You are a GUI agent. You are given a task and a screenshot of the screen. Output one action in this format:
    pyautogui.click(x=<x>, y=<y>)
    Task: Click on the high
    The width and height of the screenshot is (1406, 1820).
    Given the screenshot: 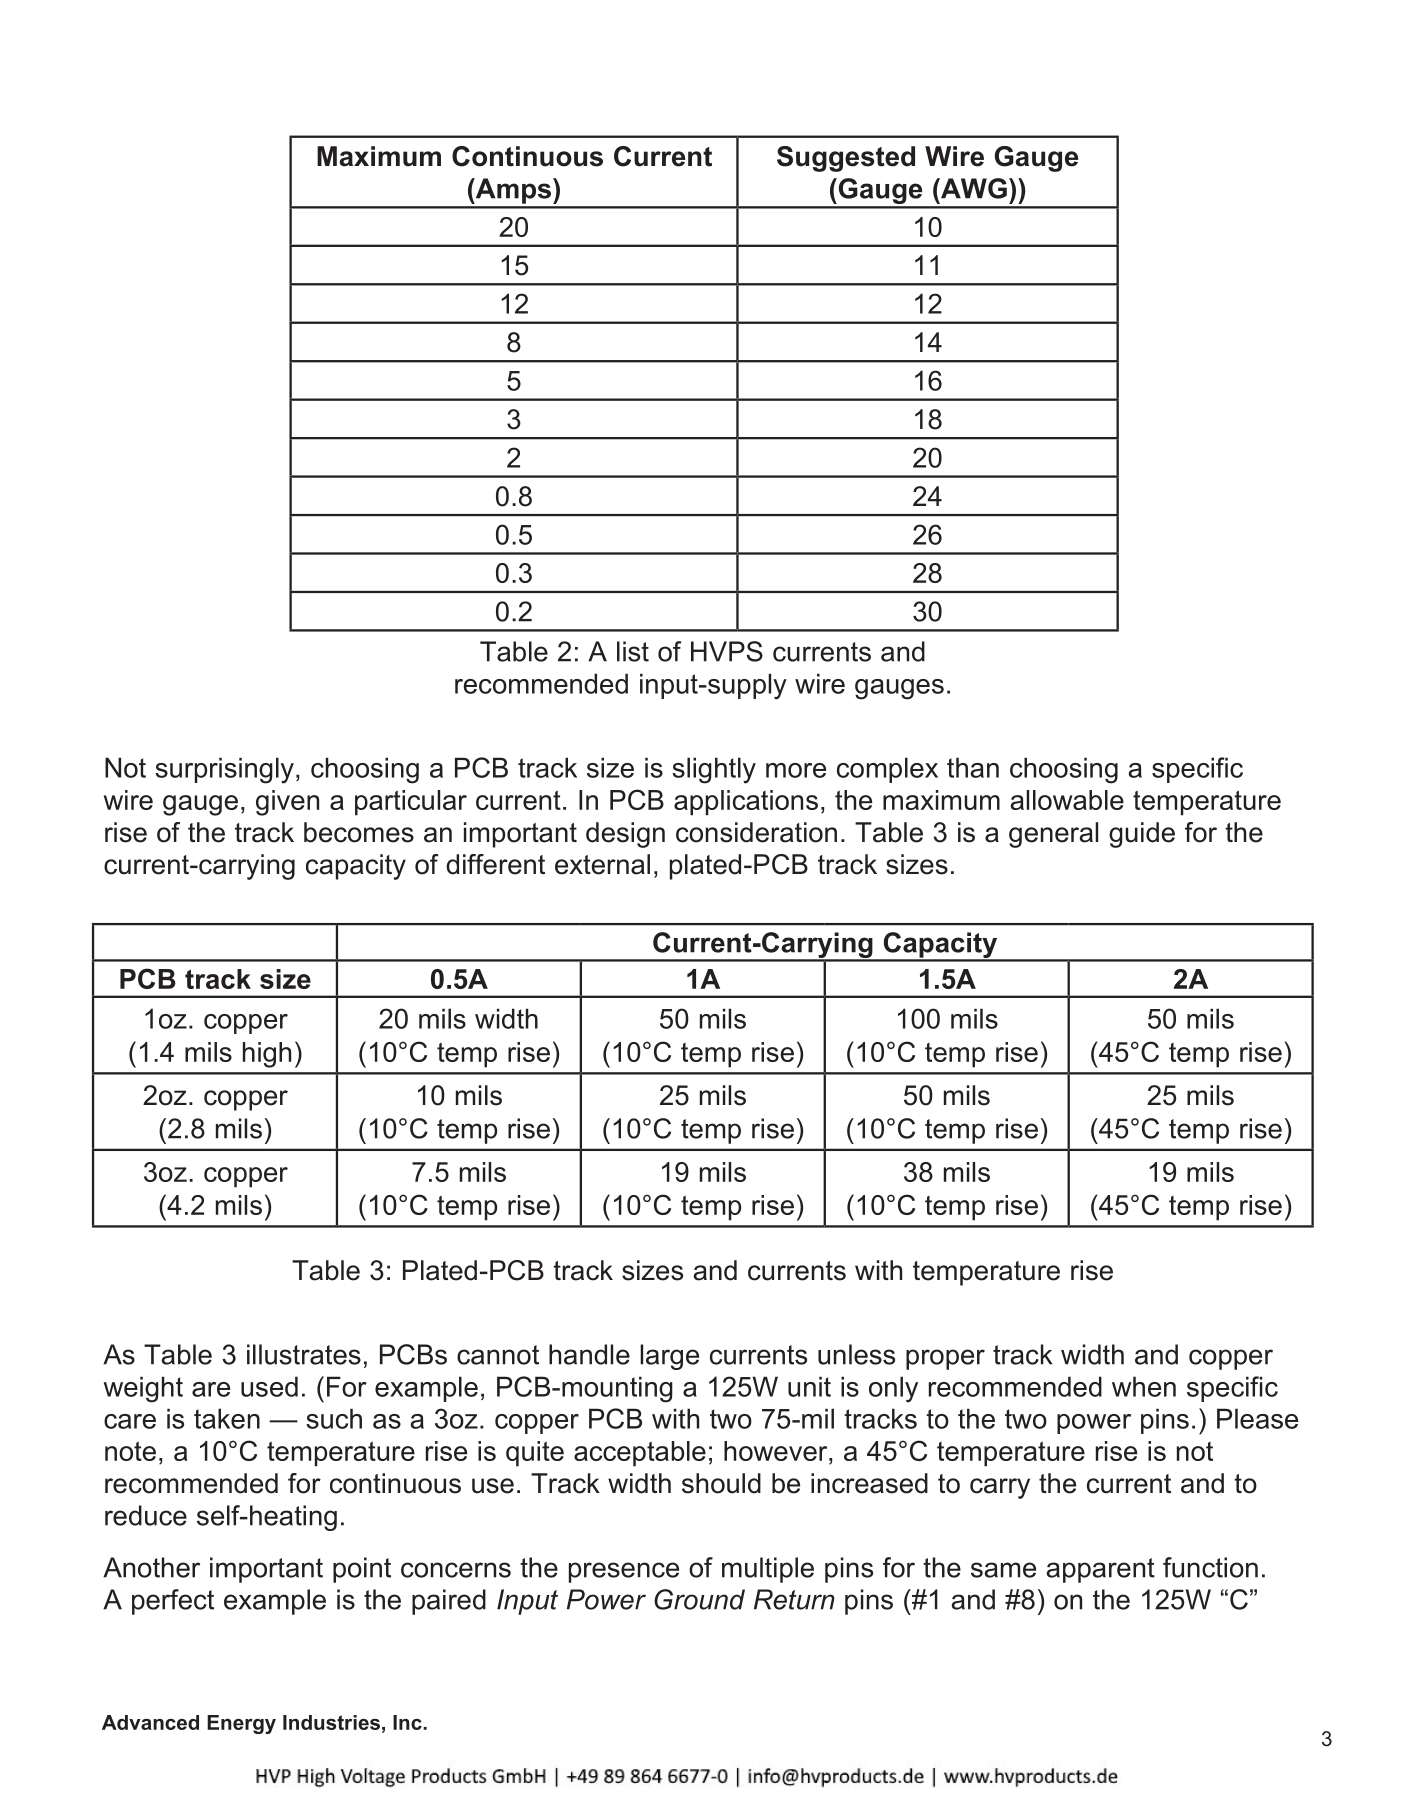 What is the action you would take?
    pyautogui.click(x=267, y=1055)
